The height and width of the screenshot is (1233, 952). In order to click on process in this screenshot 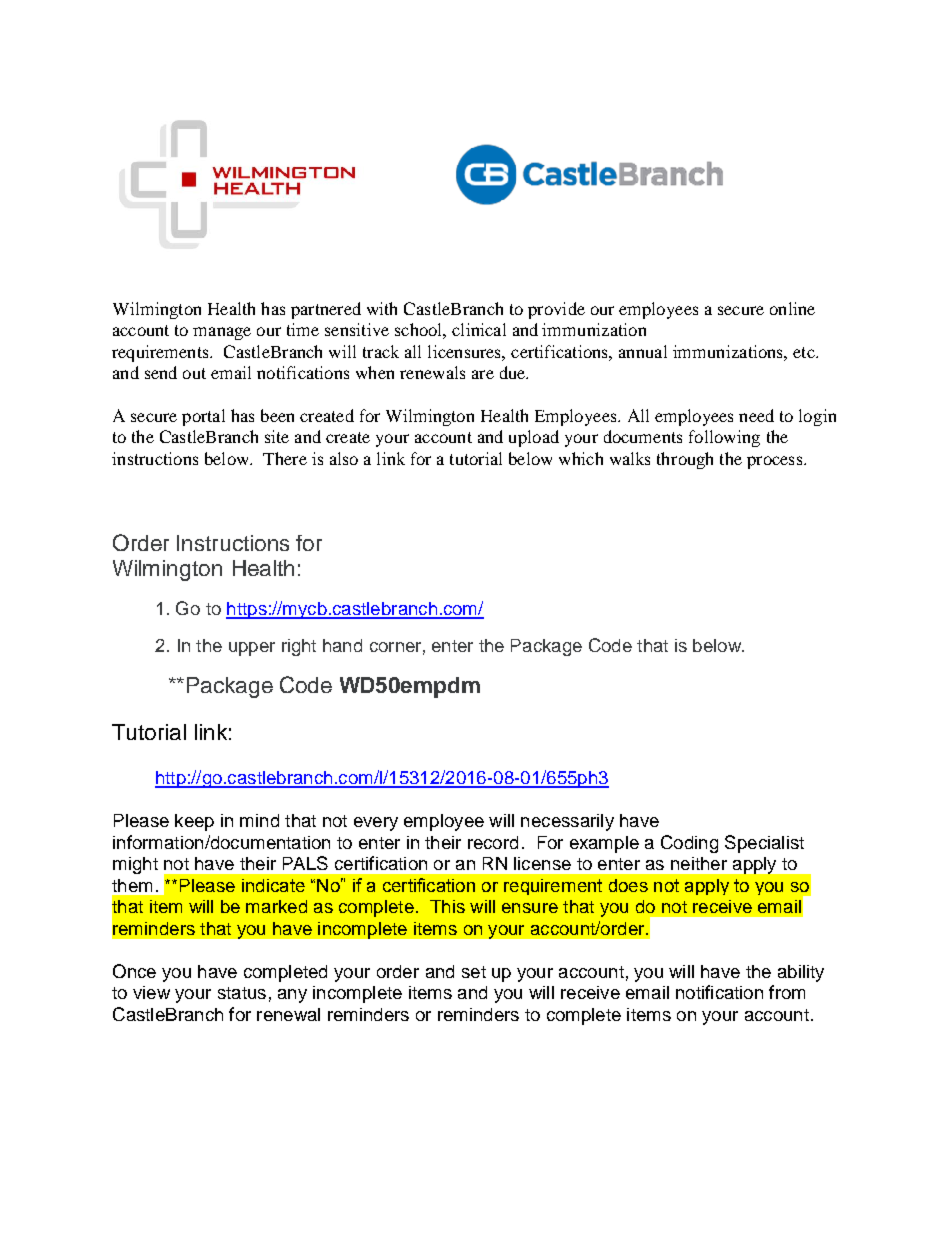, I will do `click(776, 462)`.
